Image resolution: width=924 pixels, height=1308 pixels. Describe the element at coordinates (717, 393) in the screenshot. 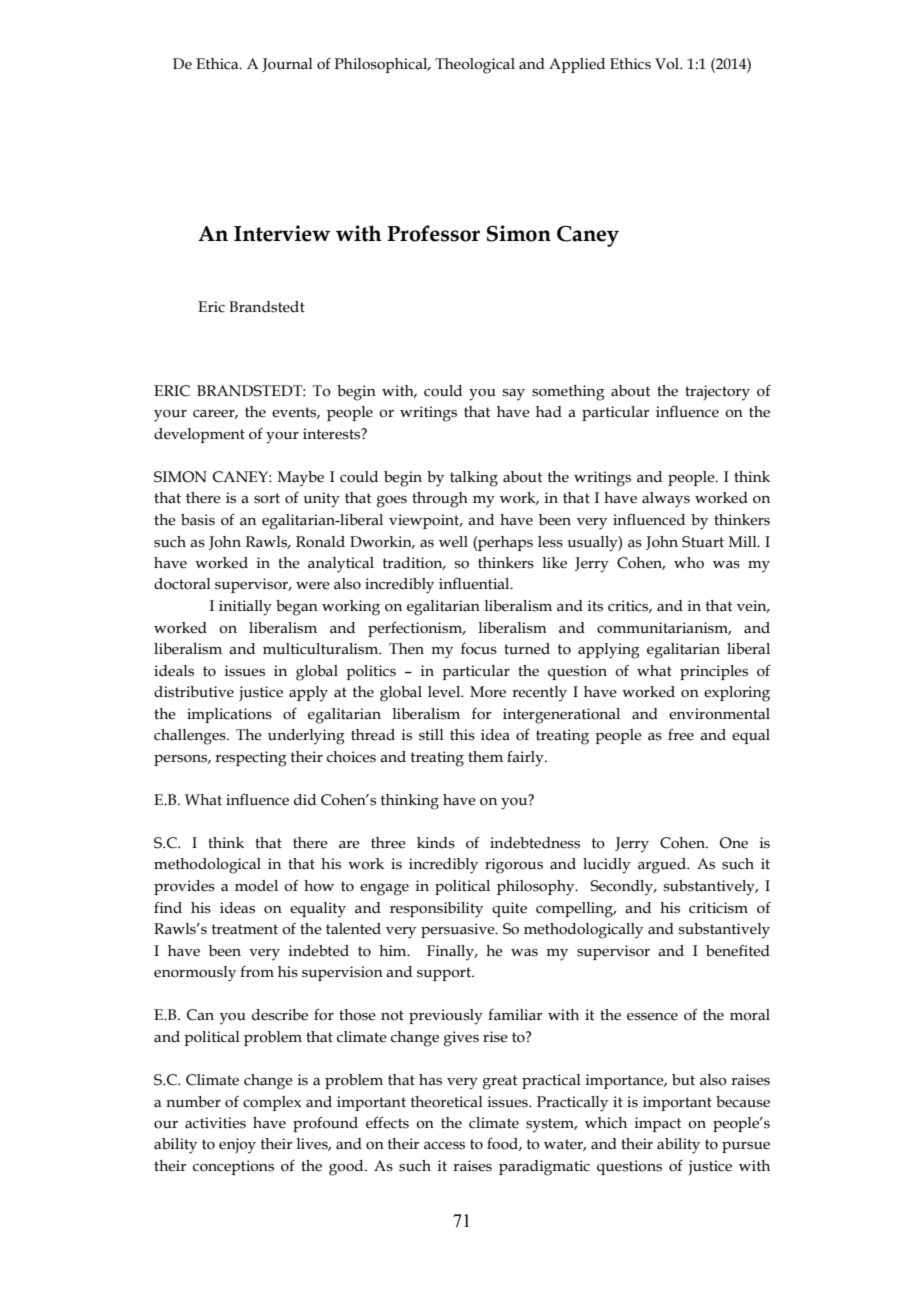

I see `trajectory` at that location.
